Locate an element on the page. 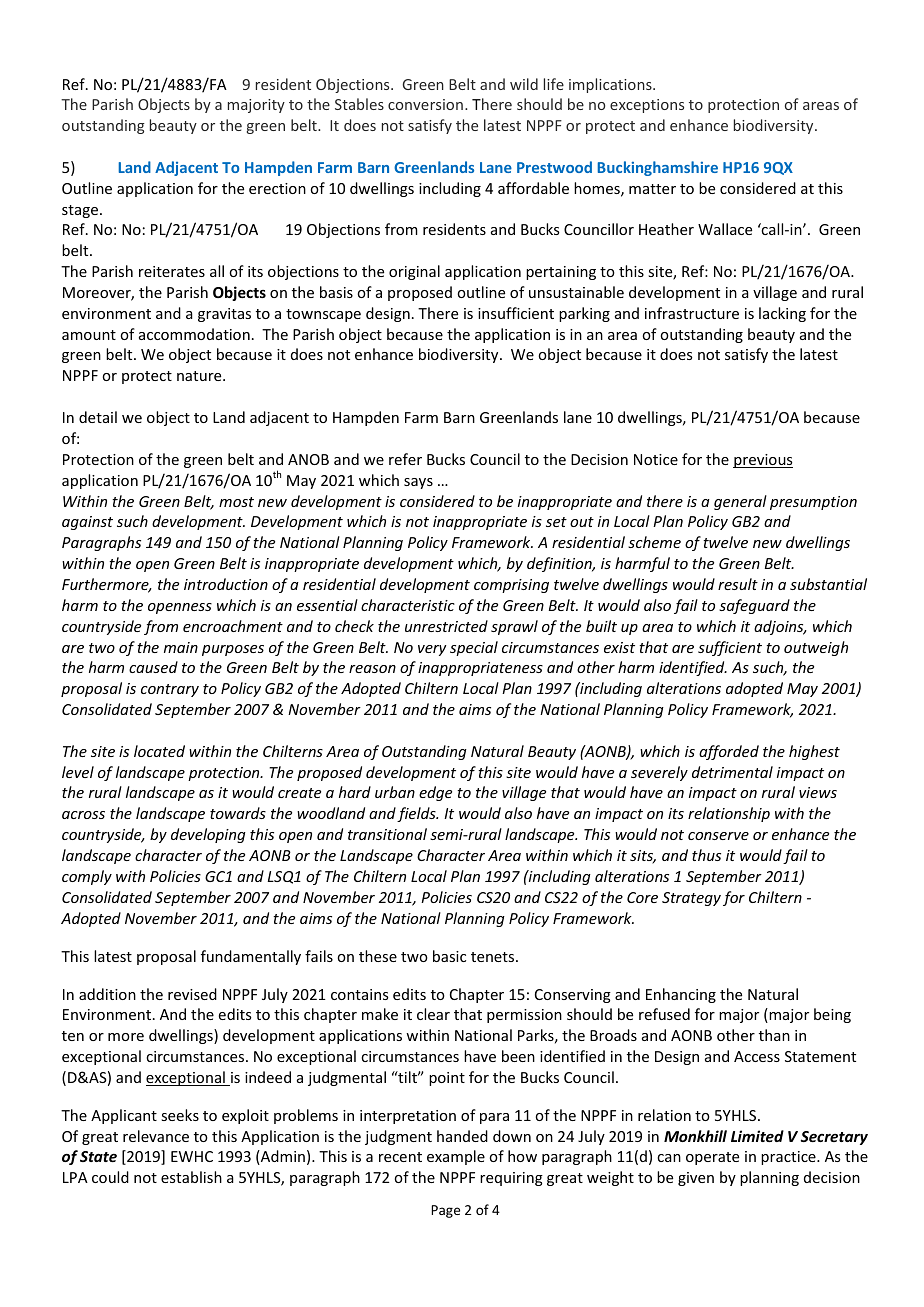 This page has height=1307, width=924. says is located at coordinates (418, 483).
